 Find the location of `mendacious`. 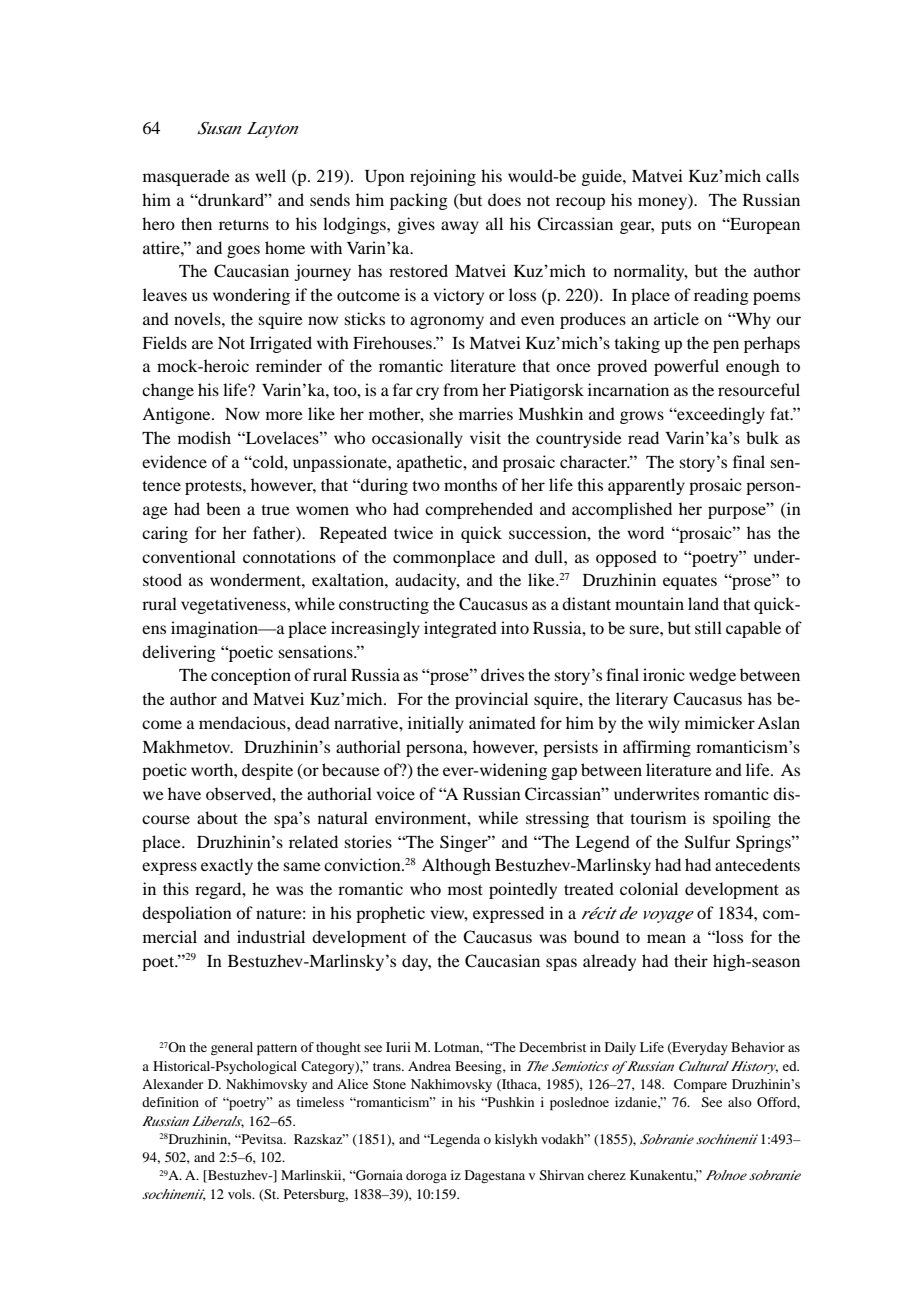

mendacious is located at coordinates (243, 722).
